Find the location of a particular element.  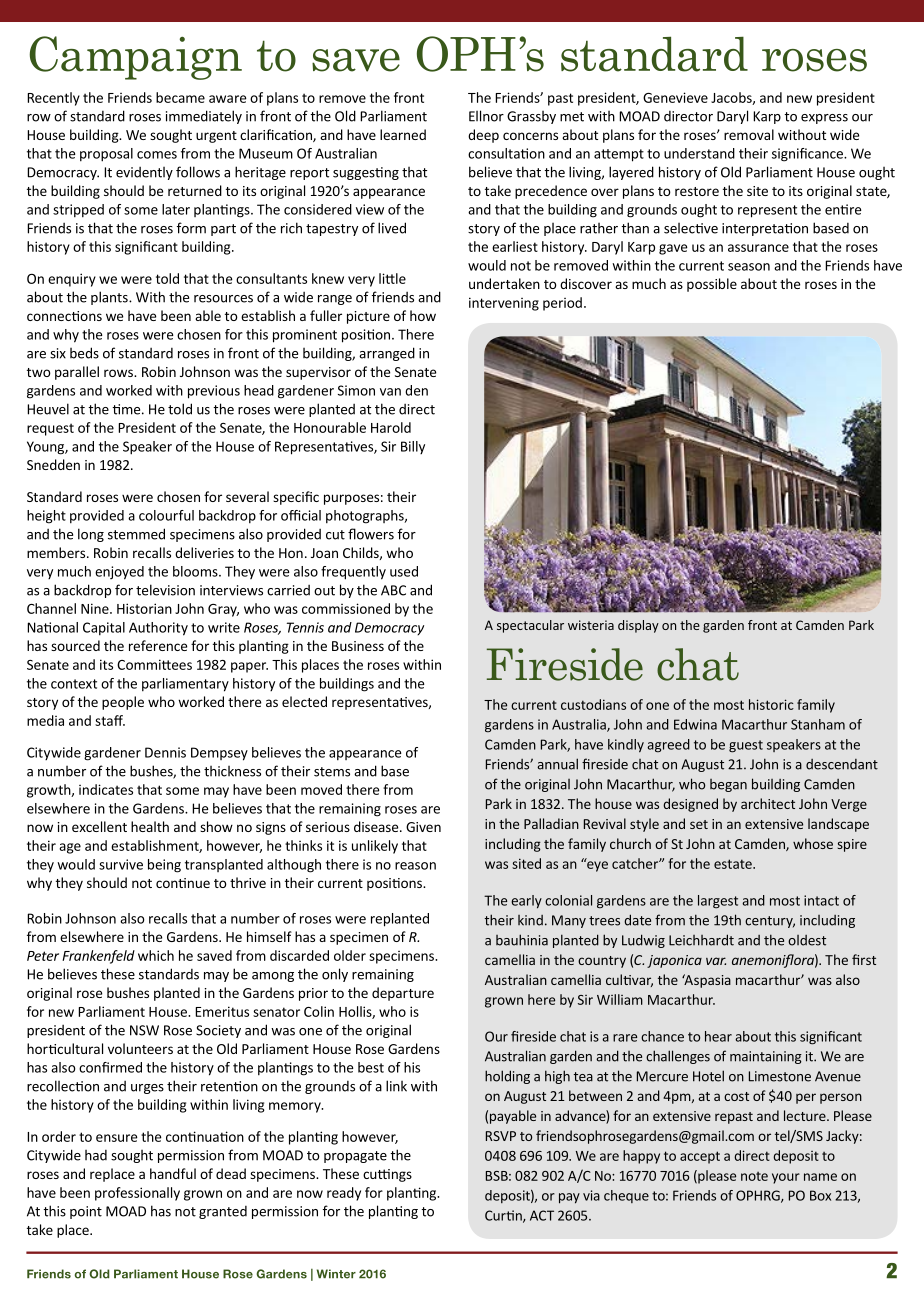

Box is located at coordinates (820, 1195).
